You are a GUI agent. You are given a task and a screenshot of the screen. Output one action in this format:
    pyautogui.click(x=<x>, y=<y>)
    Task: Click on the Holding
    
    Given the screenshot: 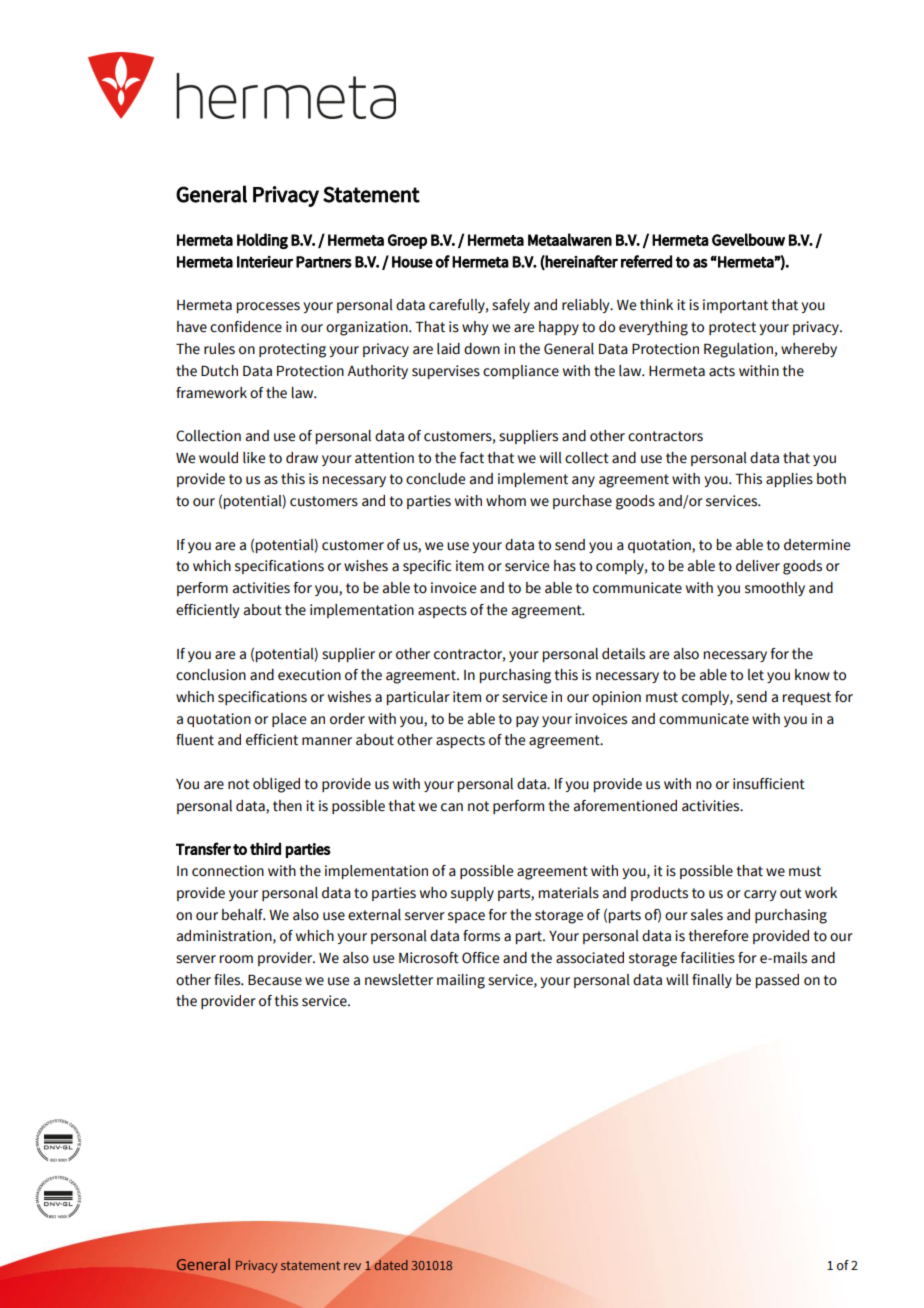 What is the action you would take?
    pyautogui.click(x=262, y=241)
